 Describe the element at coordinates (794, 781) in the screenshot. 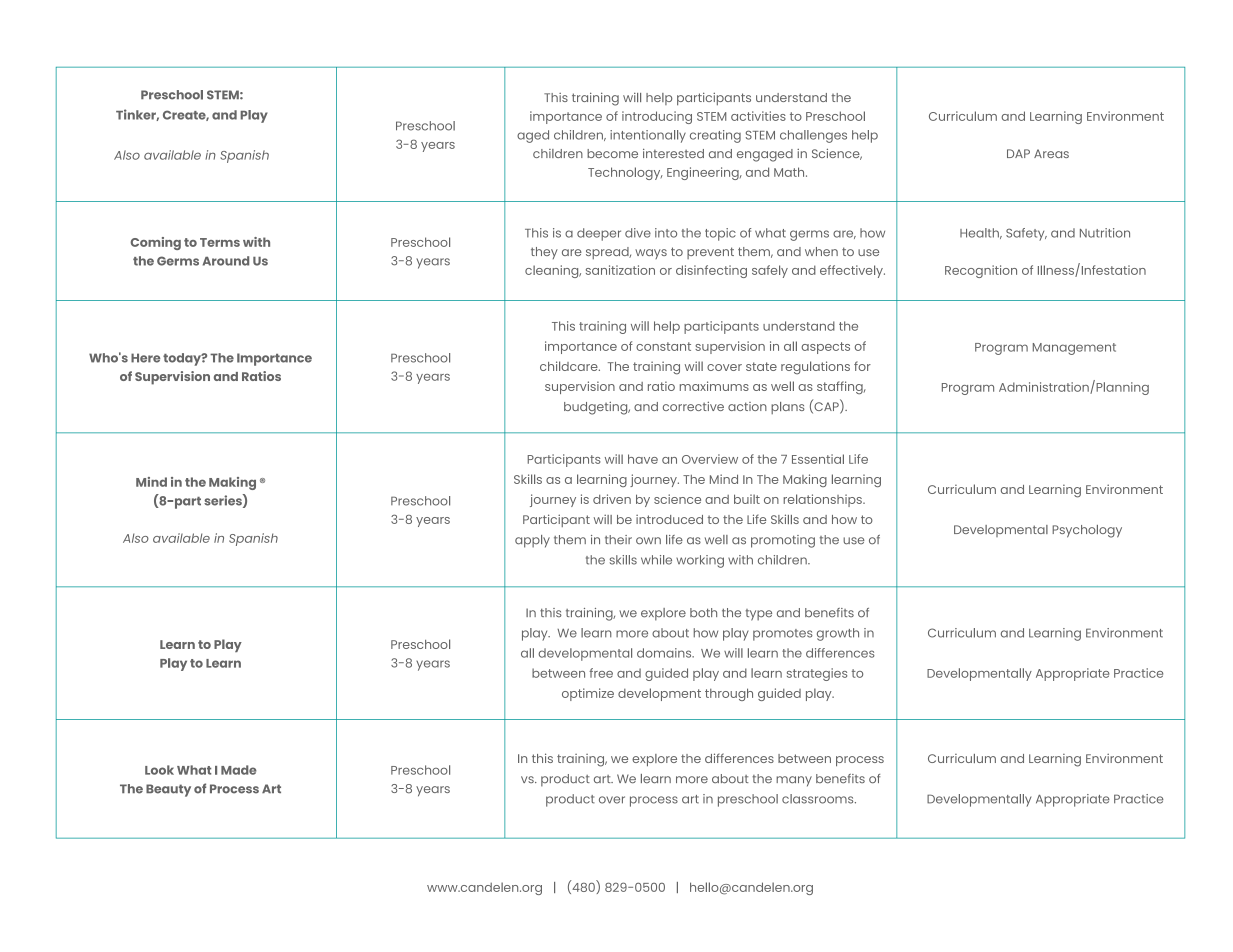

I see `many` at that location.
